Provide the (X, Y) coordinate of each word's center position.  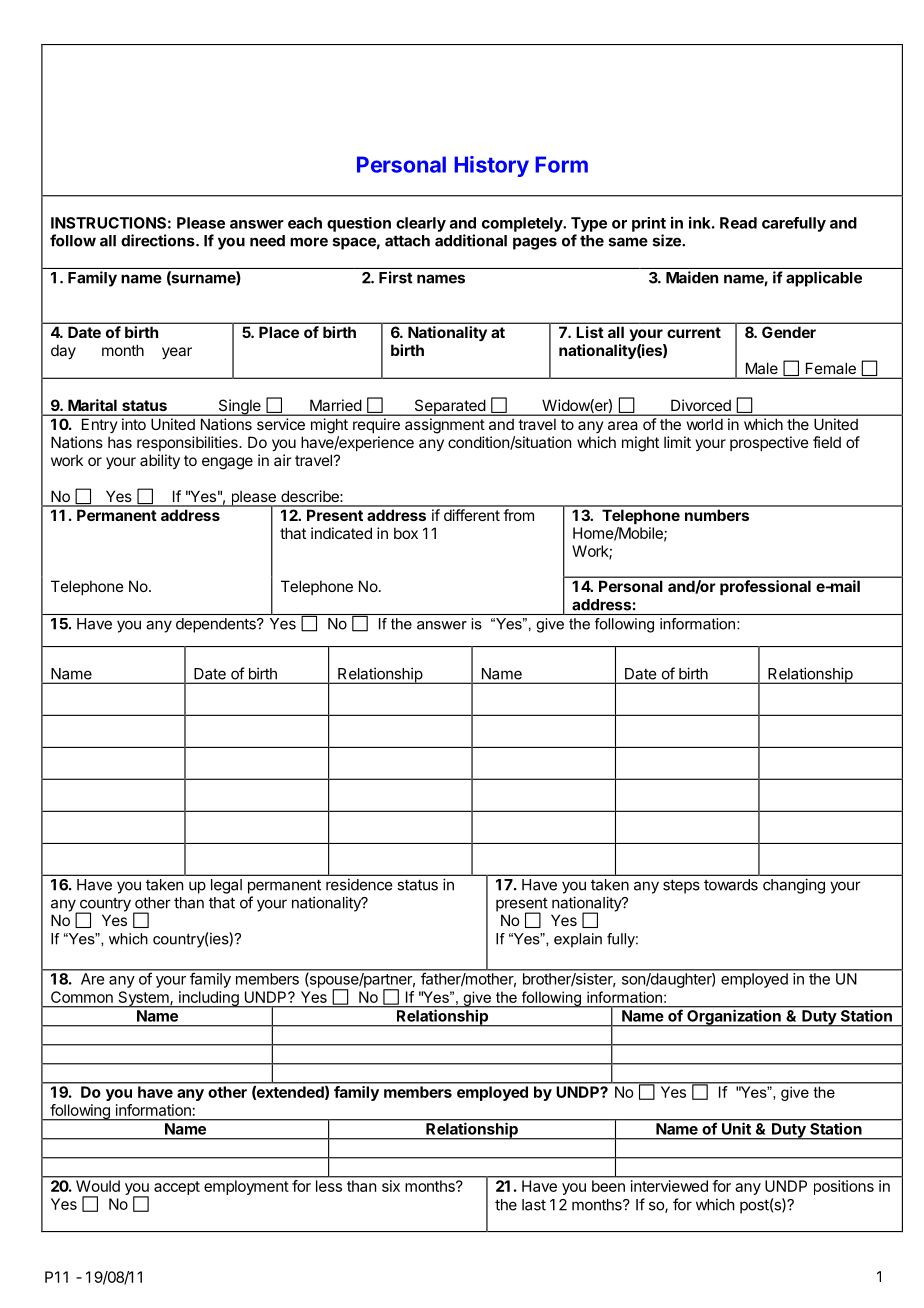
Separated (449, 407)
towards (731, 885)
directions (159, 240)
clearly (421, 224)
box (406, 533)
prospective (769, 443)
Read (738, 223)
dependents (217, 625)
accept (177, 1188)
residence (359, 884)
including (209, 999)
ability (160, 461)
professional (765, 587)
